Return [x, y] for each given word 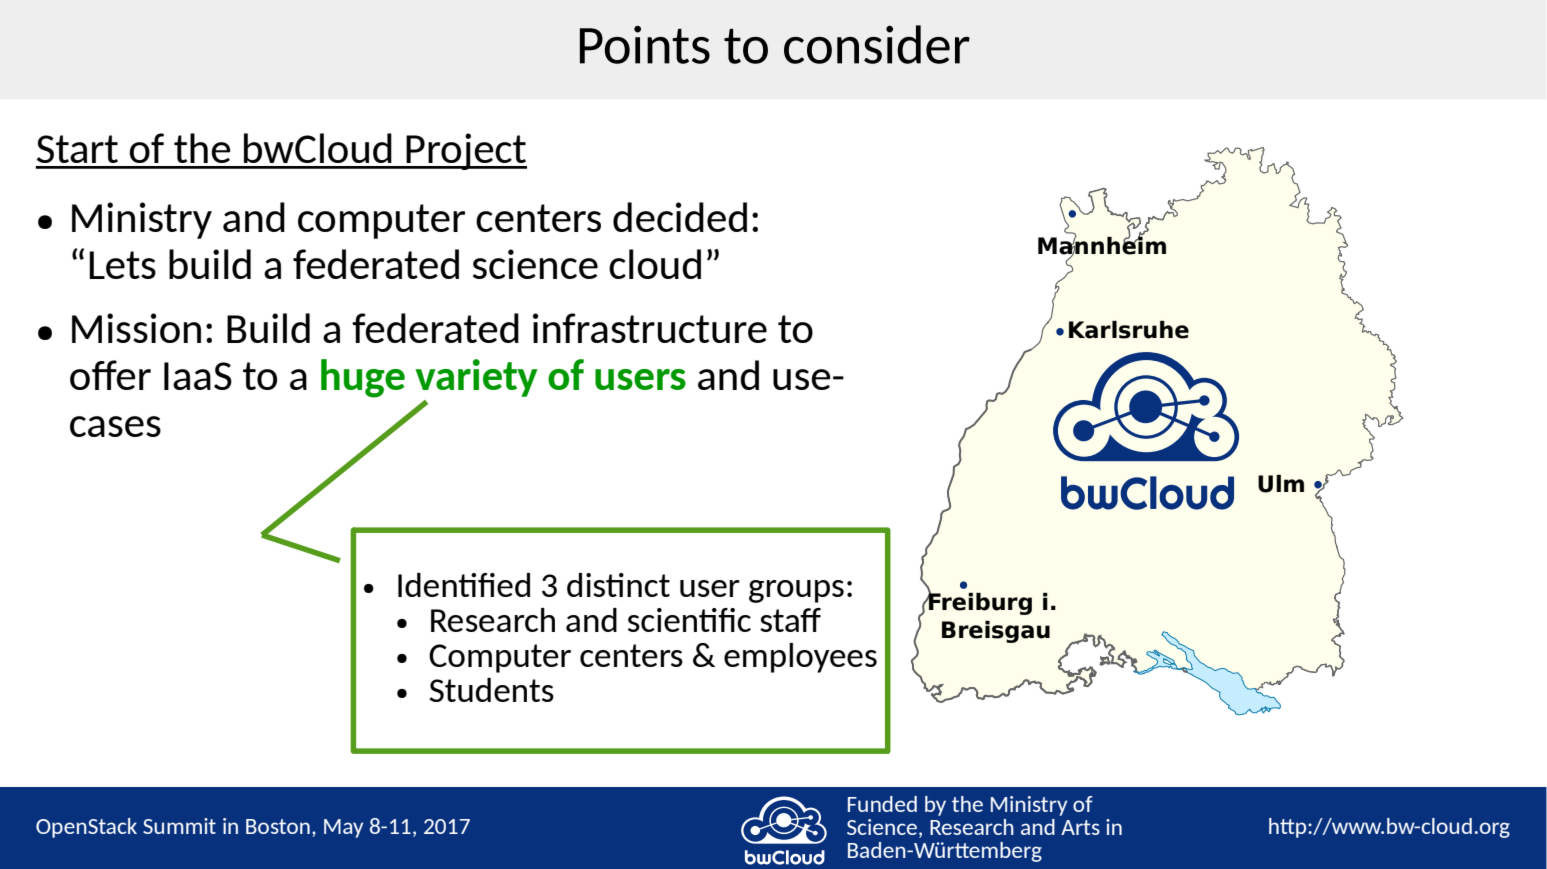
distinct [618, 585]
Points [645, 45]
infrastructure [650, 328]
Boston [278, 826]
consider [877, 44]
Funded [882, 804]
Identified [464, 585]
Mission [136, 328]
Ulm [1281, 484]
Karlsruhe [1129, 330]
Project [466, 151]
